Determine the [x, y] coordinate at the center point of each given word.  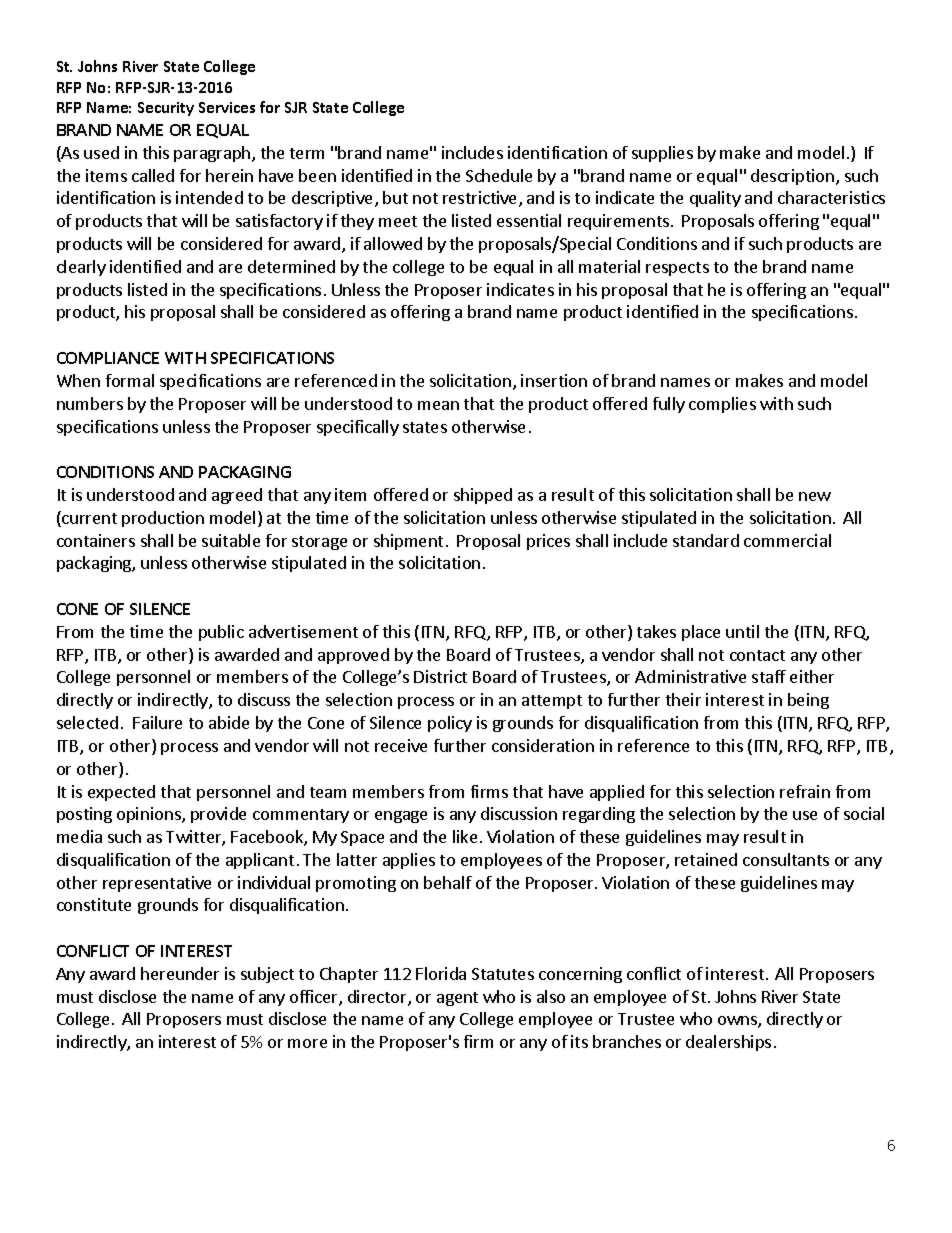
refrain [805, 791]
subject [267, 975]
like [465, 836]
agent [457, 999]
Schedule [499, 175]
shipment [408, 542]
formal [130, 380]
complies [722, 405]
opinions [150, 815]
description [792, 177]
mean [438, 405]
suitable [231, 540]
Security [166, 109]
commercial [787, 540]
